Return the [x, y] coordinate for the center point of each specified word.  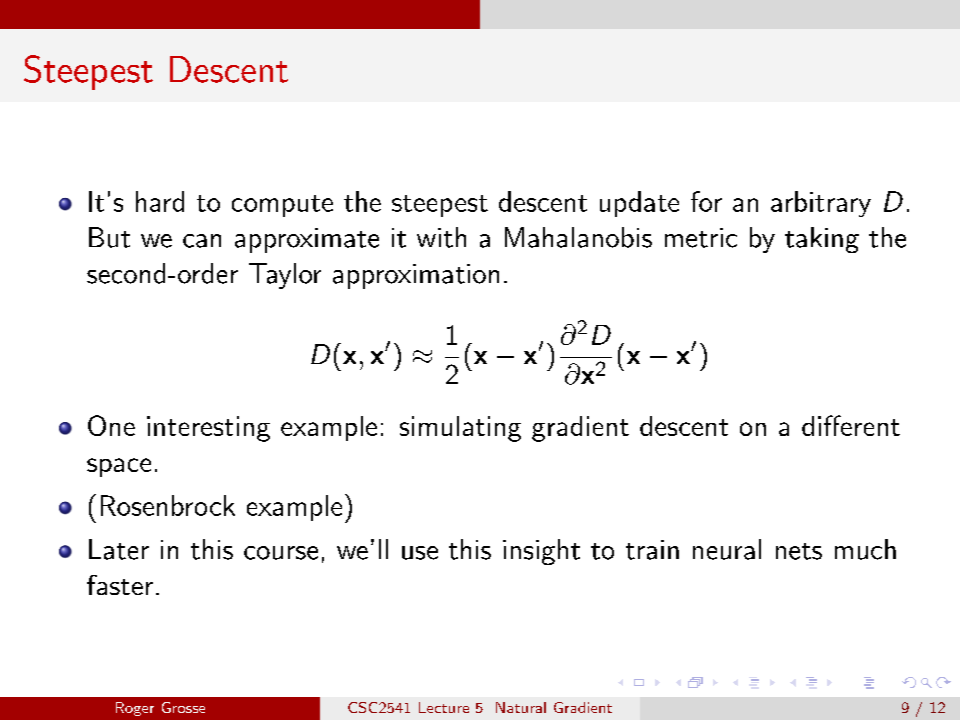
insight [541, 552]
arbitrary [821, 204]
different [851, 425]
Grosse [183, 707]
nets [799, 551]
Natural [521, 707]
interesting [208, 429]
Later [119, 549]
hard [160, 201]
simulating [460, 429]
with [441, 237]
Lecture [444, 707]
